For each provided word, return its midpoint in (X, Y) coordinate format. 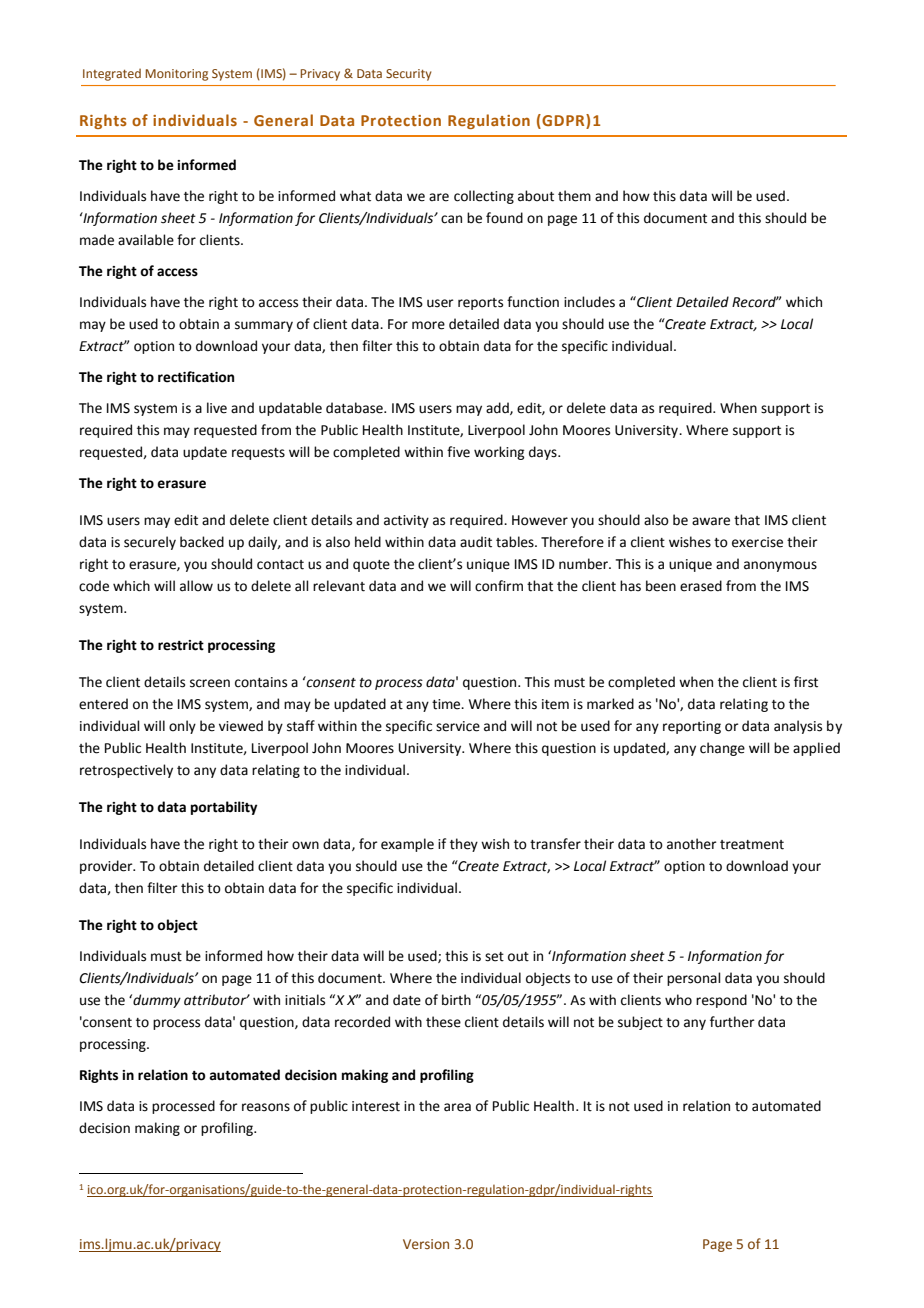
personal (694, 979)
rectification (196, 377)
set (494, 957)
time (447, 704)
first (806, 682)
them (574, 196)
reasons (266, 1107)
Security (409, 75)
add (498, 408)
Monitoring (176, 75)
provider (107, 867)
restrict (181, 645)
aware (711, 521)
